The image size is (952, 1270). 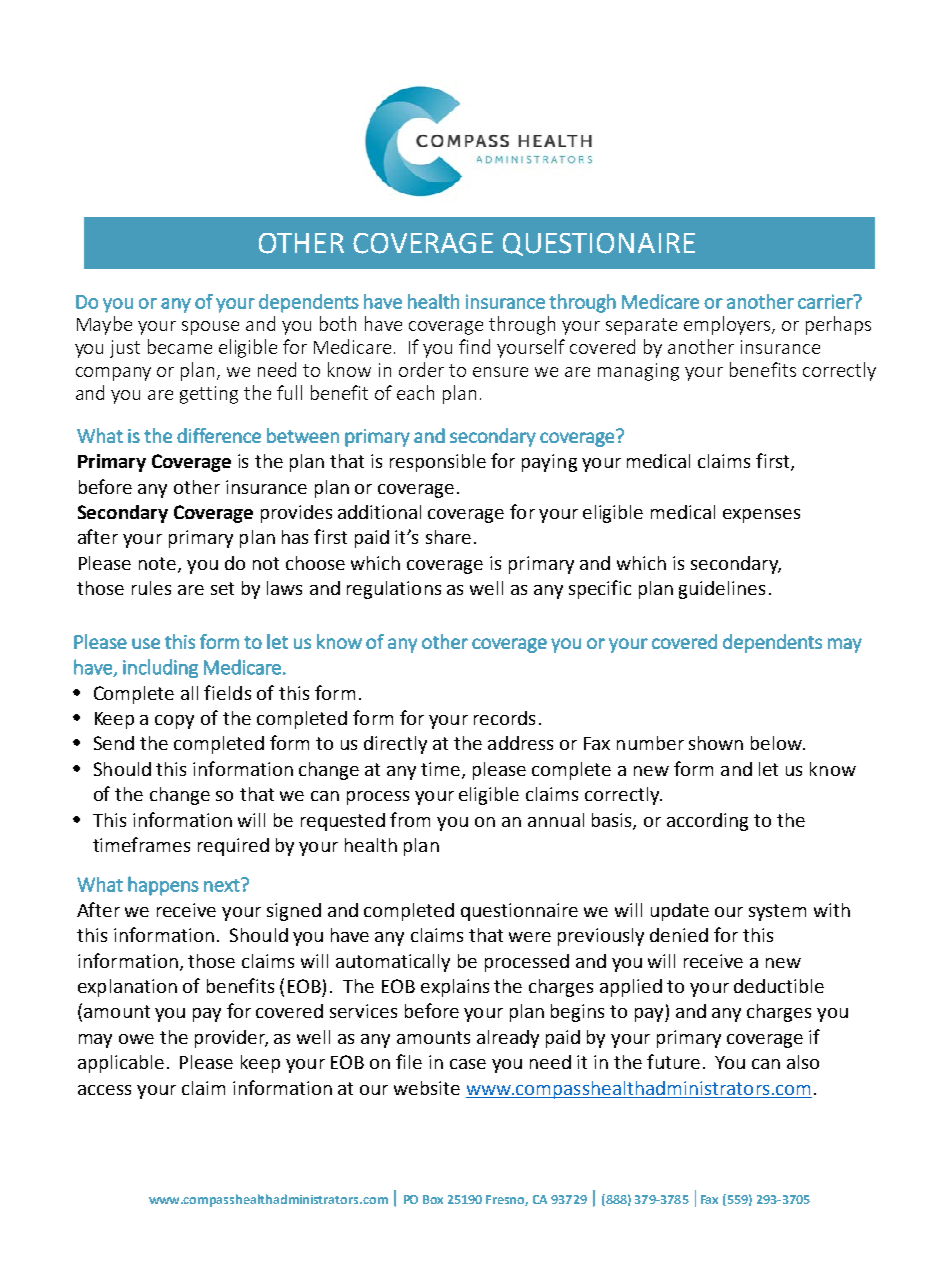 What do you see at coordinates (520, 743) in the screenshot?
I see `address` at bounding box center [520, 743].
